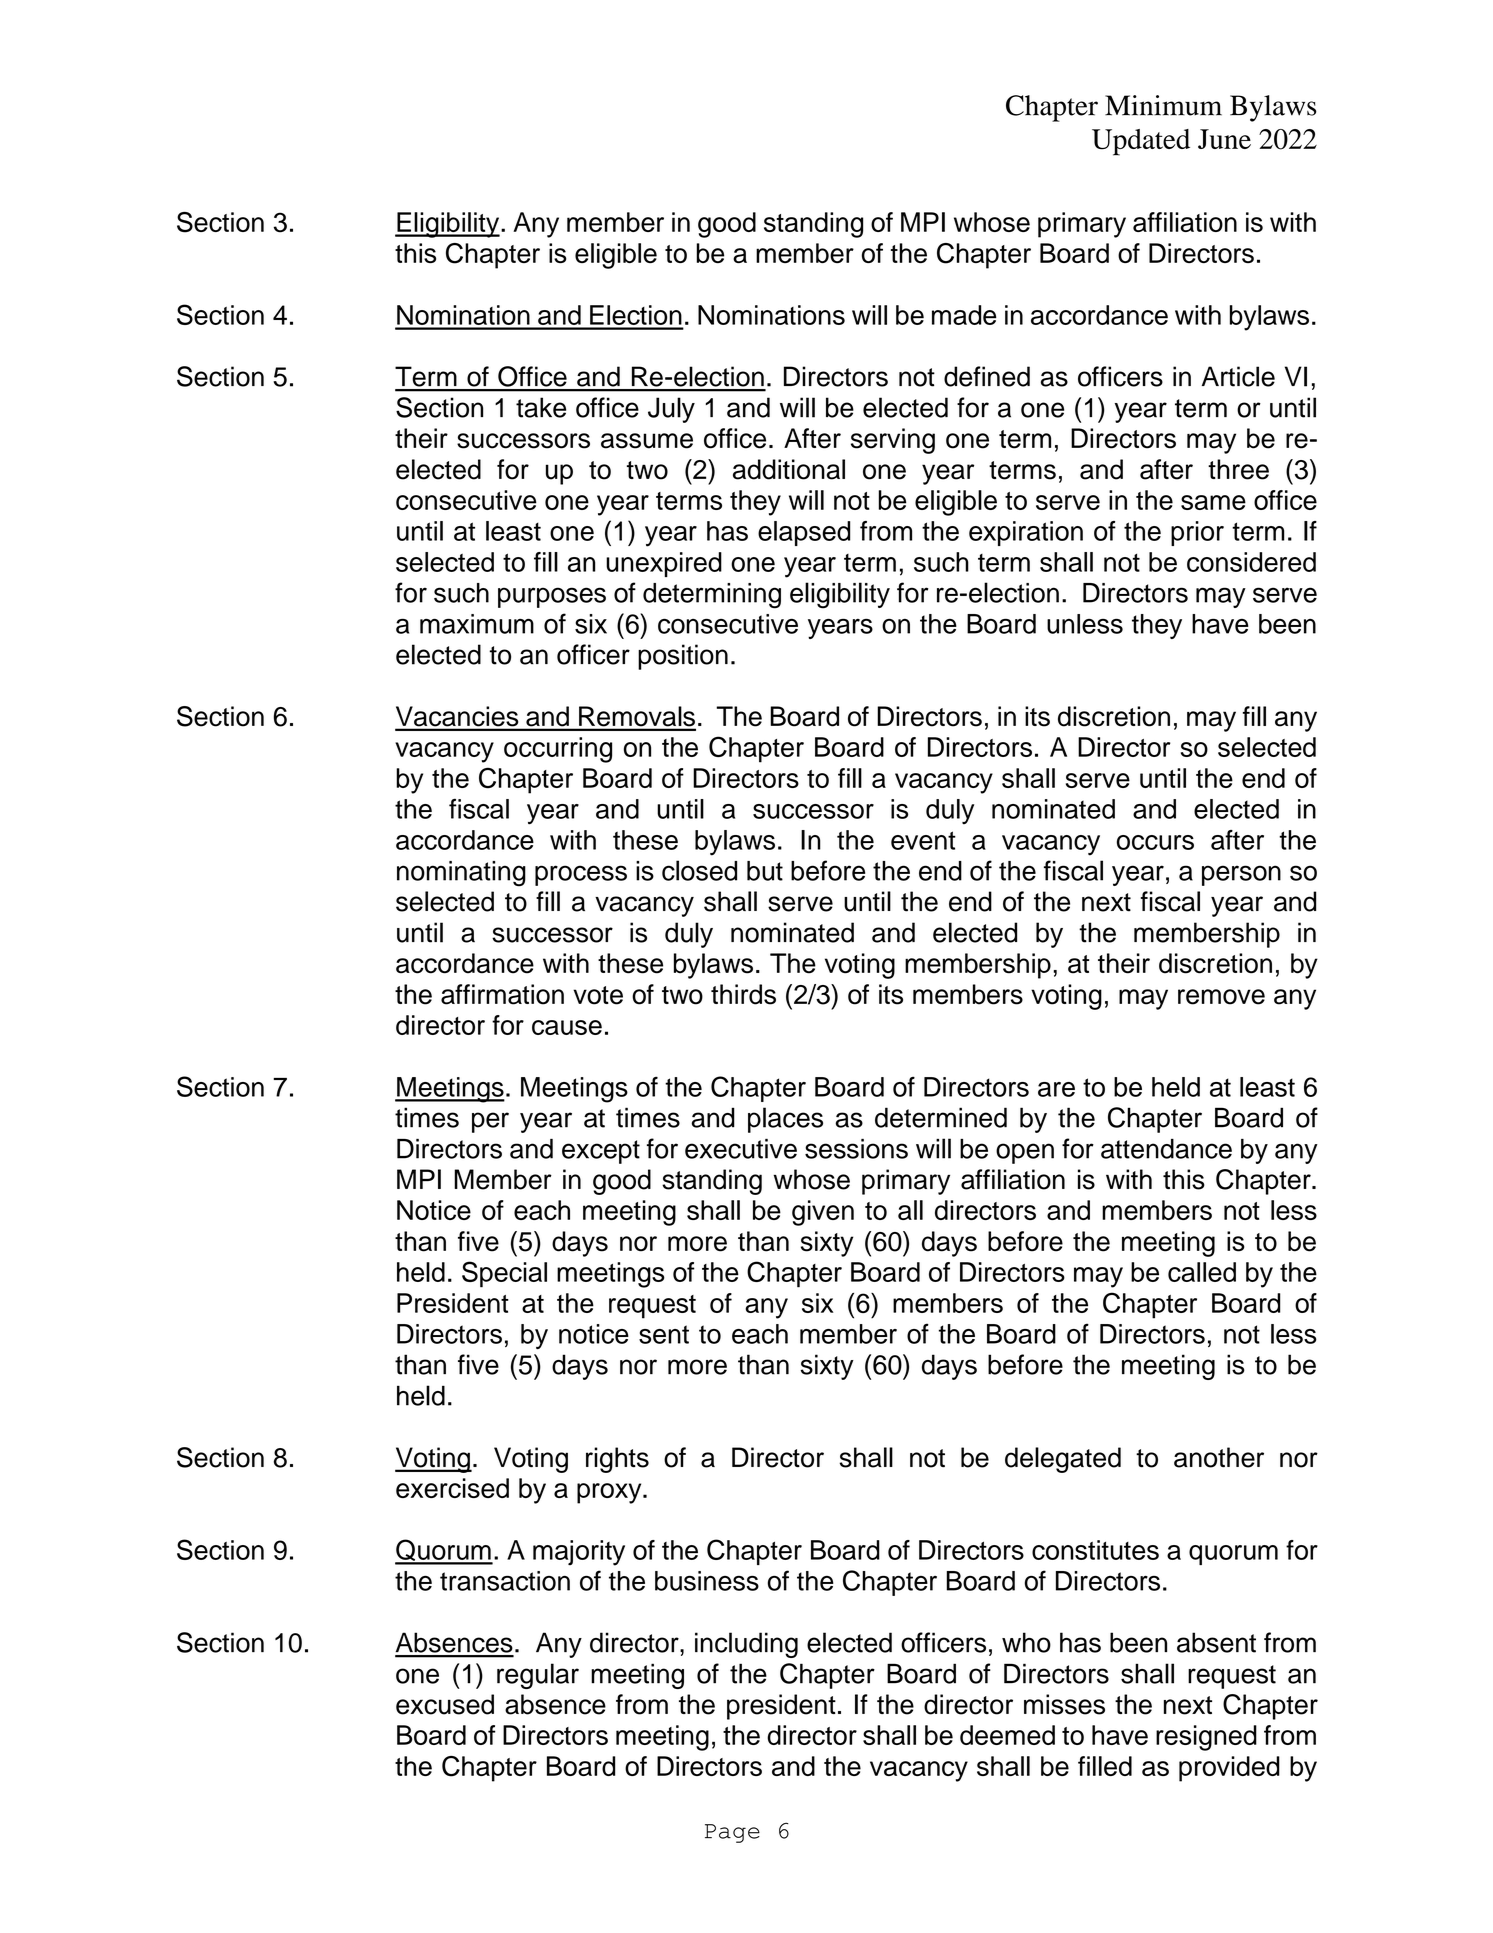 This screenshot has height=1933, width=1493. I want to click on purposes, so click(552, 597).
